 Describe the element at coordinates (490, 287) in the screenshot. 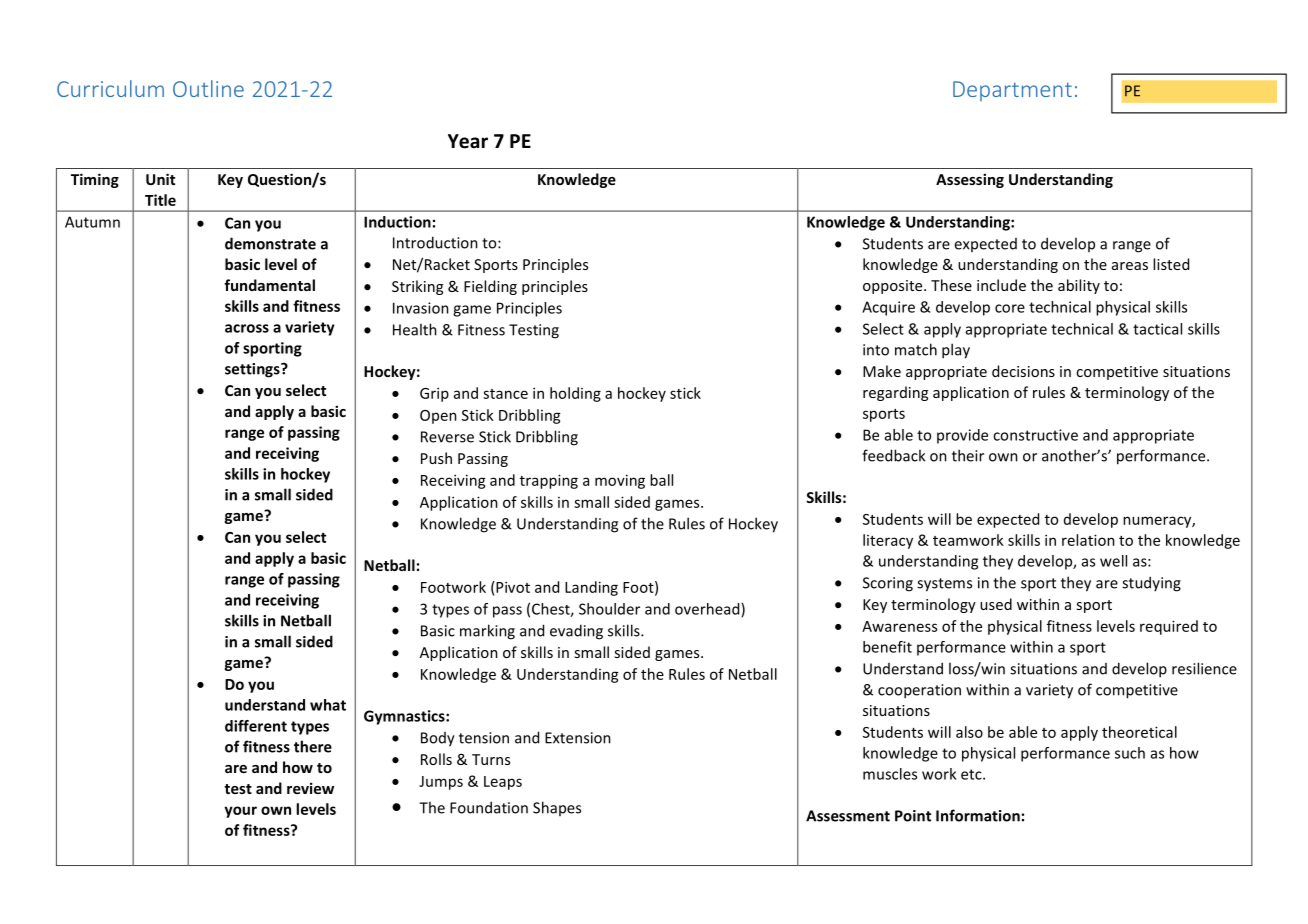

I see `Fielding` at that location.
